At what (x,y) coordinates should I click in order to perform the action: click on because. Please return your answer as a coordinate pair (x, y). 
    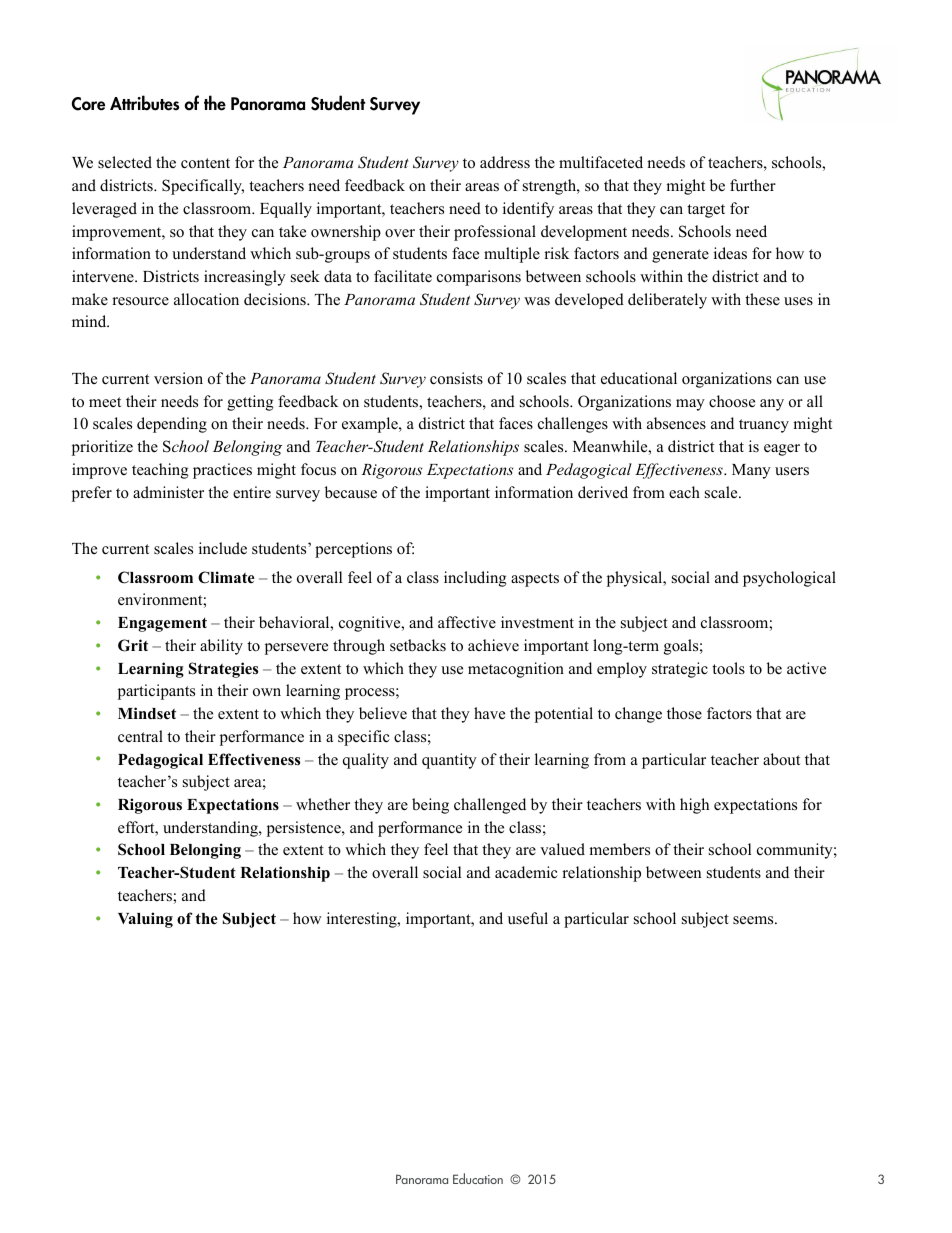
    Looking at the image, I should click on (351, 492).
